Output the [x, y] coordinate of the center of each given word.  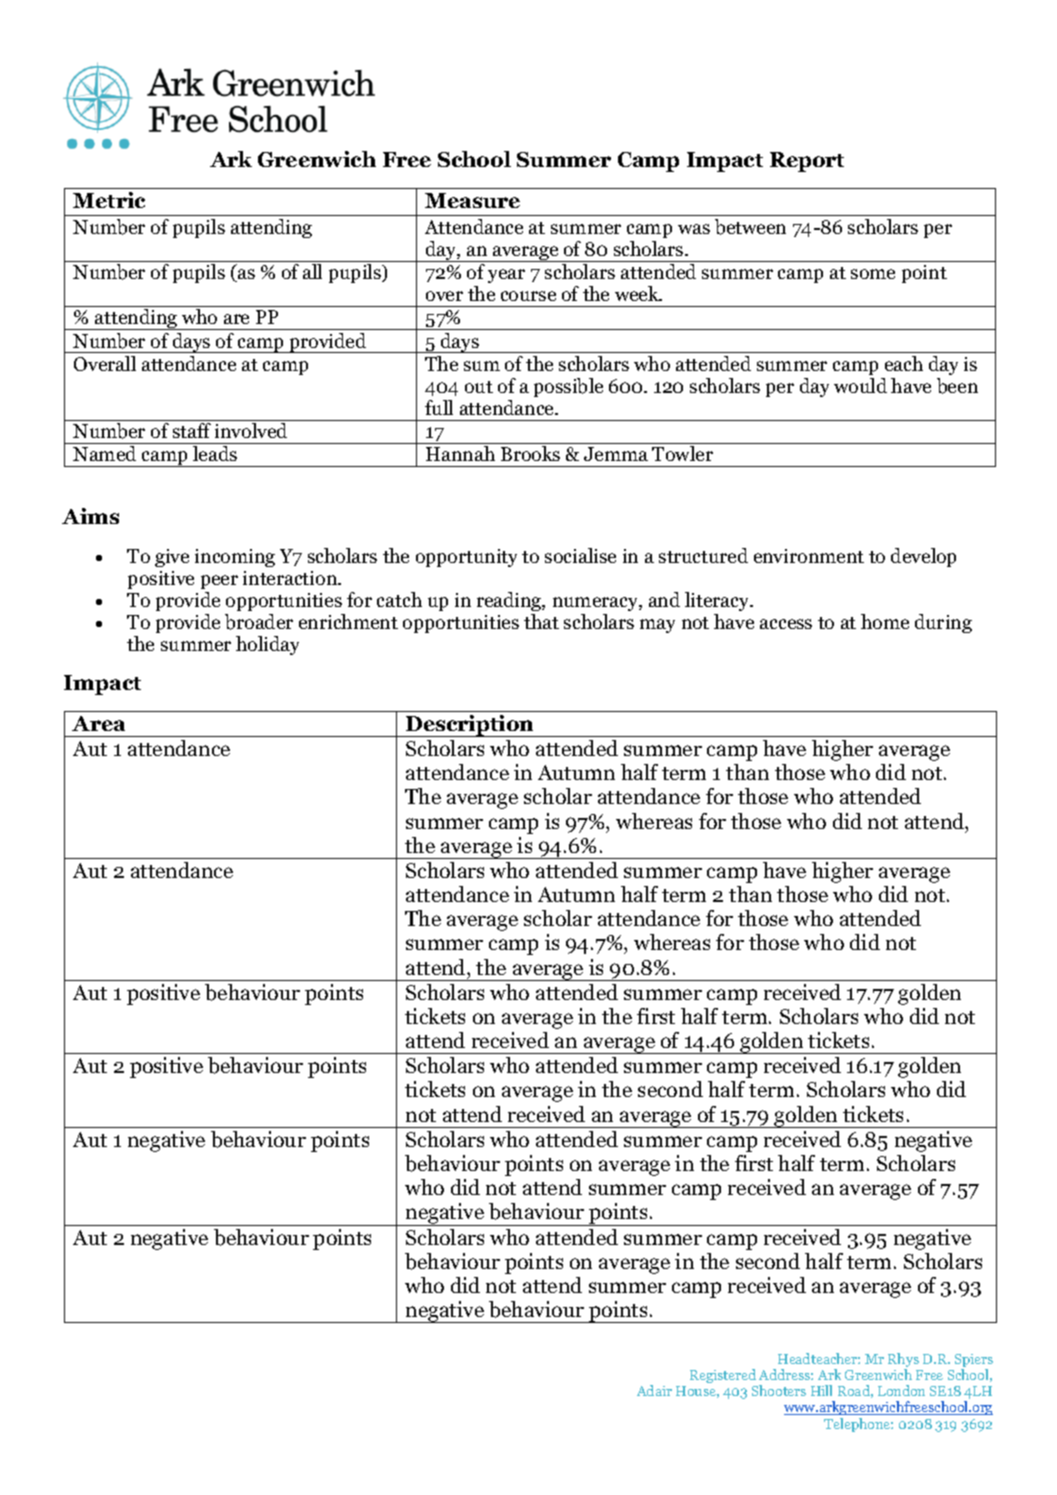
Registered [723, 1376]
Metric [109, 200]
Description [470, 726]
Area [98, 723]
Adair [654, 1390]
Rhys [903, 1361]
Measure [472, 200]
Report [807, 162]
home [885, 621]
